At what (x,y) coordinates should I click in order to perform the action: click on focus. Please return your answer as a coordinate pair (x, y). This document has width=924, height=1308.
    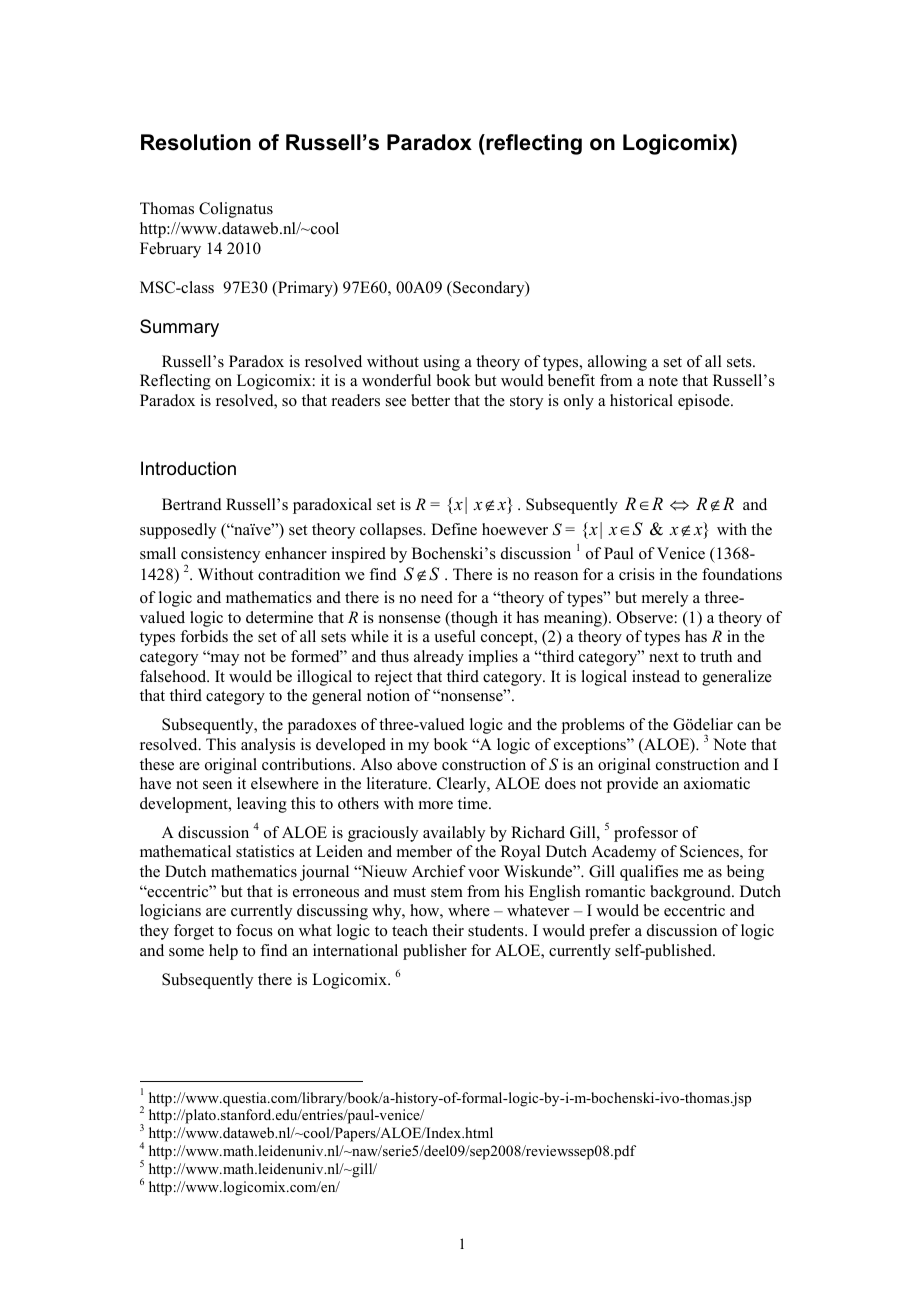
    Looking at the image, I should click on (254, 930).
